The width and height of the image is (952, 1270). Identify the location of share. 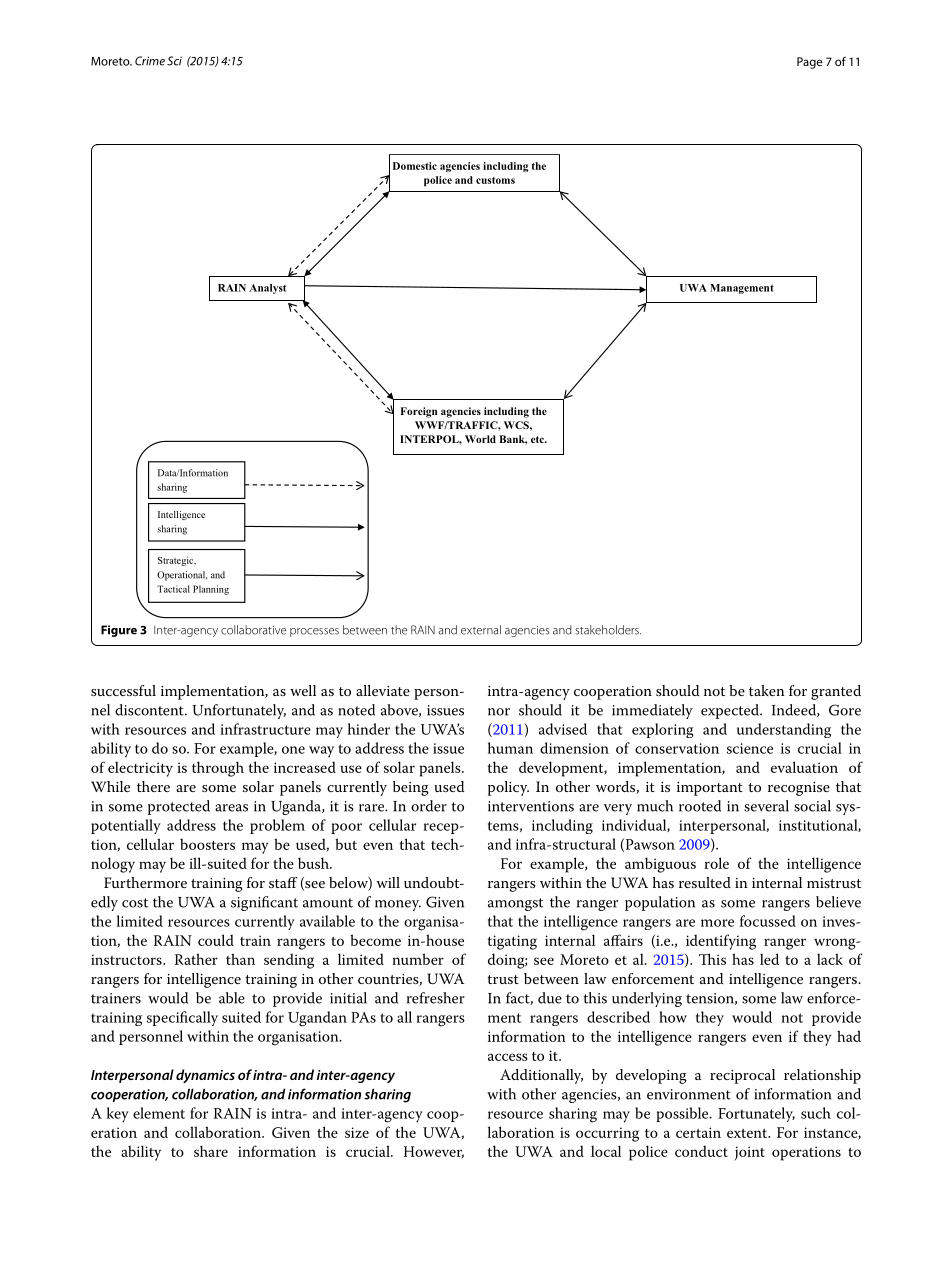
(211, 1151).
